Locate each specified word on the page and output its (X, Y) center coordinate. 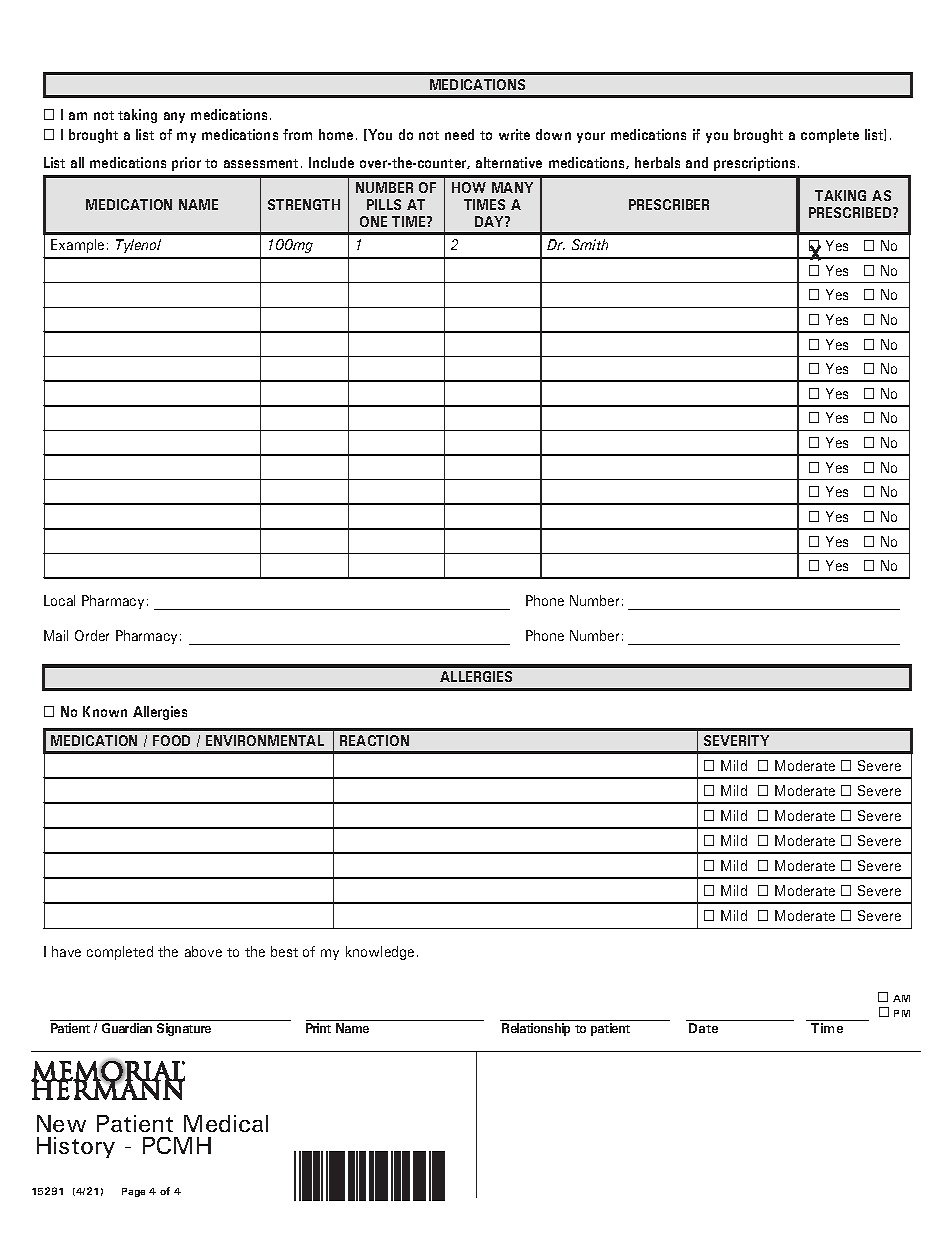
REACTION (374, 740)
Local (59, 600)
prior (186, 164)
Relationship (536, 1029)
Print (318, 1028)
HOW (469, 187)
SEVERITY (736, 740)
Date (703, 1028)
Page (133, 1192)
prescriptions (756, 164)
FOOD (171, 740)
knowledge (380, 953)
